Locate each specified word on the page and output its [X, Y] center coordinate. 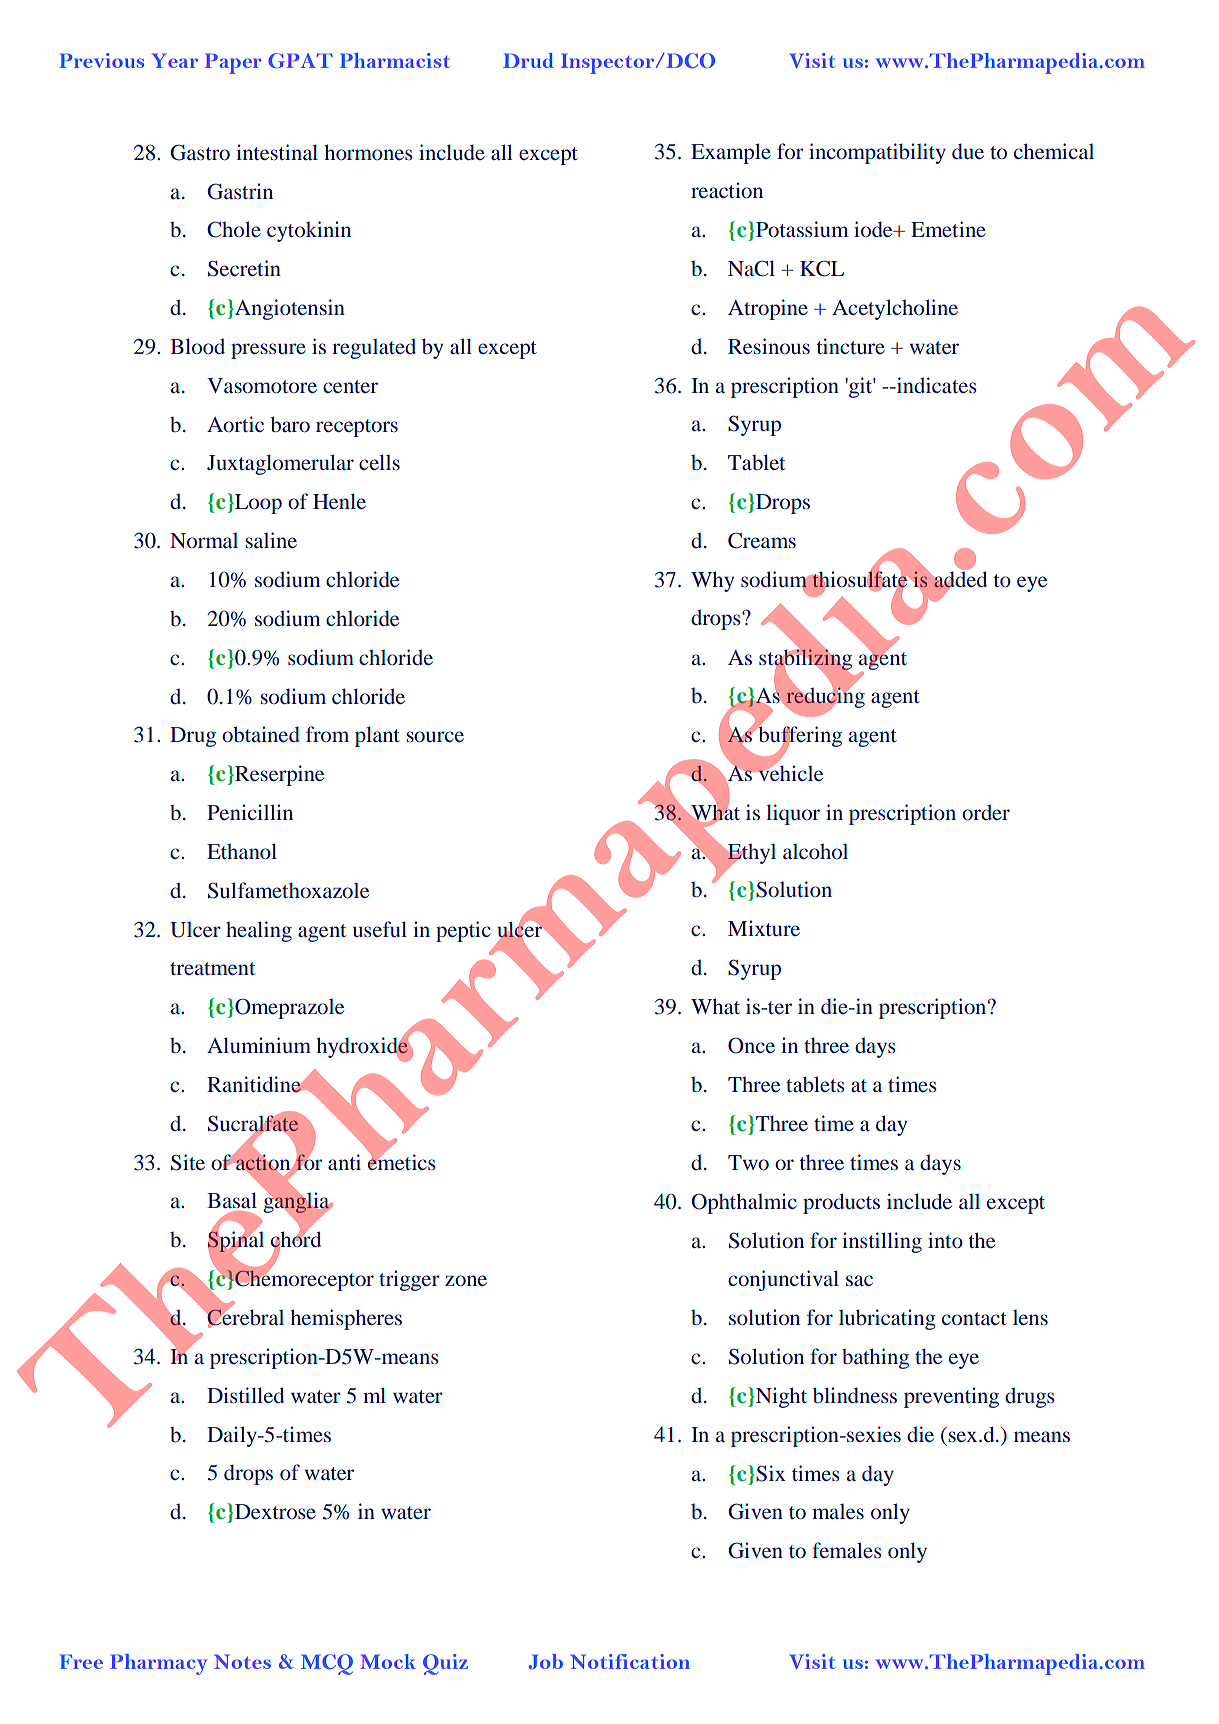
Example [731, 153]
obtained [261, 734]
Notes [242, 1661]
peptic [463, 931]
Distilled [245, 1395]
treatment [212, 968]
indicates [935, 385]
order [986, 812]
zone [466, 1280]
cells [379, 462]
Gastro [200, 152]
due [968, 151]
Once [751, 1045]
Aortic [235, 424]
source [435, 736]
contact [974, 1318]
